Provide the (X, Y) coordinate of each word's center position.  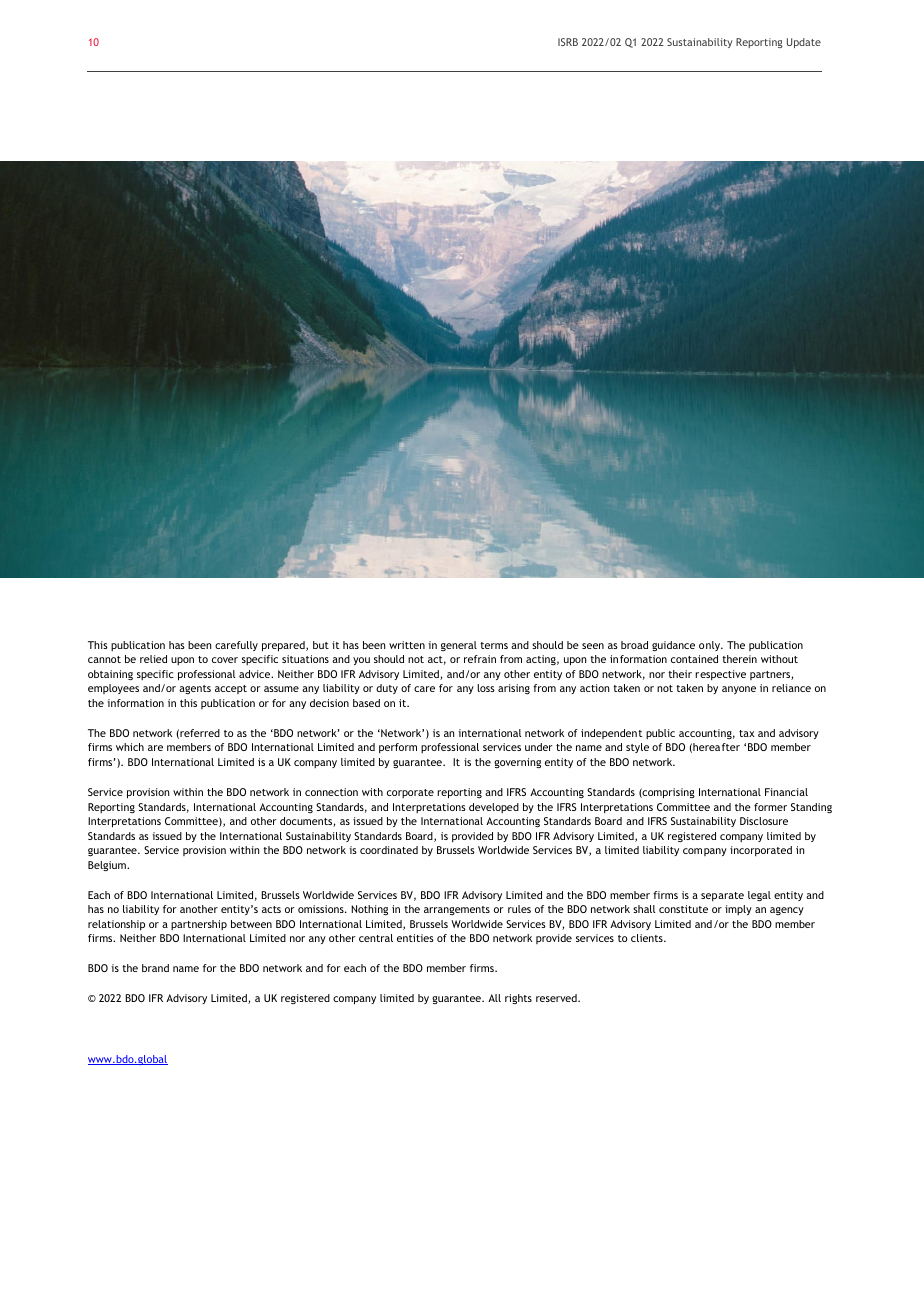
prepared (284, 646)
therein (739, 659)
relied (153, 659)
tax (747, 733)
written (407, 645)
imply (738, 910)
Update (804, 43)
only (711, 646)
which (130, 747)
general (459, 646)
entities (415, 938)
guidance (673, 646)
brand (155, 968)
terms (494, 645)
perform (398, 748)
